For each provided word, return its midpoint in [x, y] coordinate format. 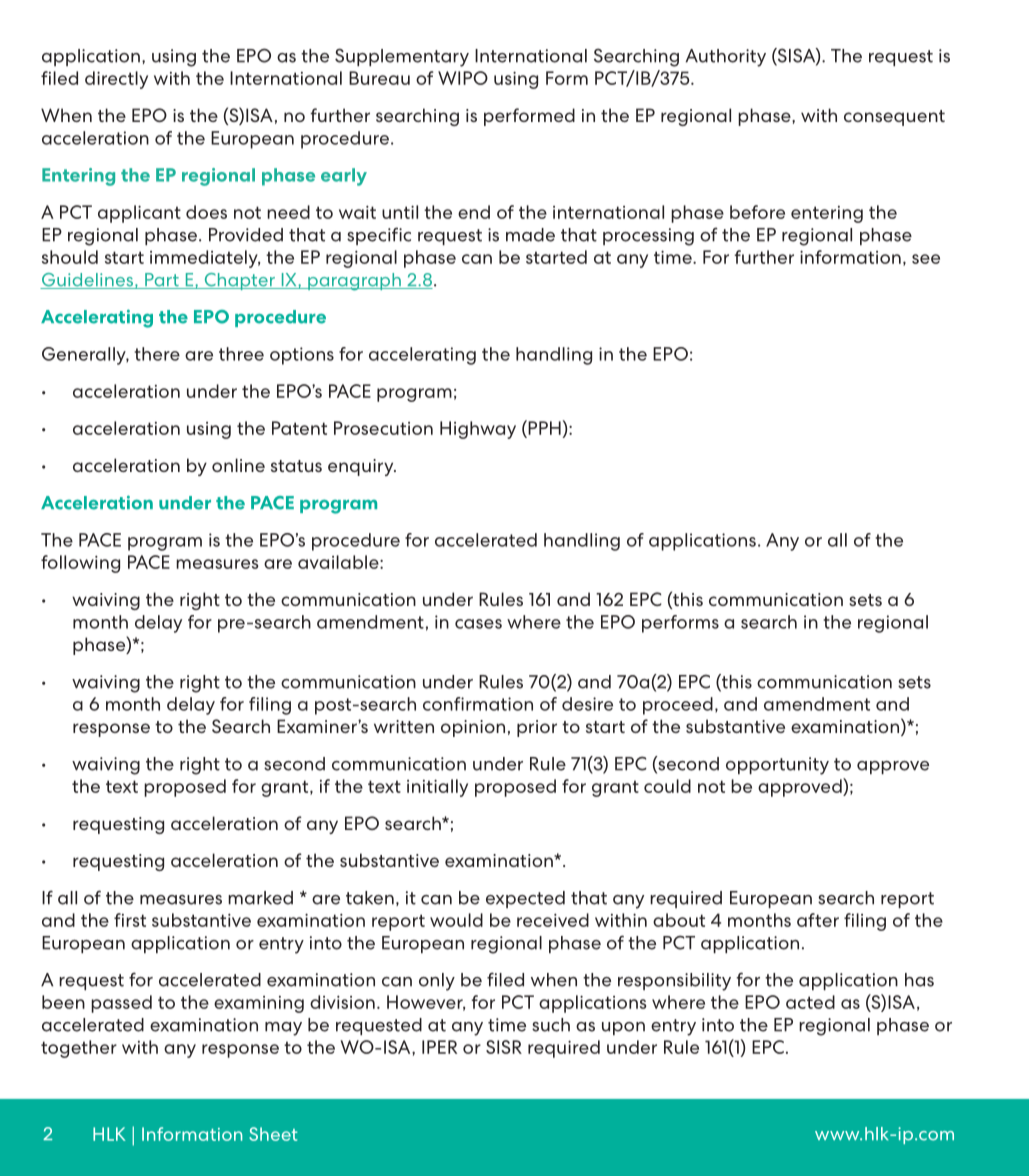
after [818, 920]
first [130, 920]
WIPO [463, 78]
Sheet [273, 1134]
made [530, 235]
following [80, 564]
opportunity [777, 766]
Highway [478, 430]
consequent [894, 118]
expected [525, 899]
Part [162, 281]
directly [116, 80]
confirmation [478, 704]
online [238, 465]
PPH [543, 427]
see [926, 259]
